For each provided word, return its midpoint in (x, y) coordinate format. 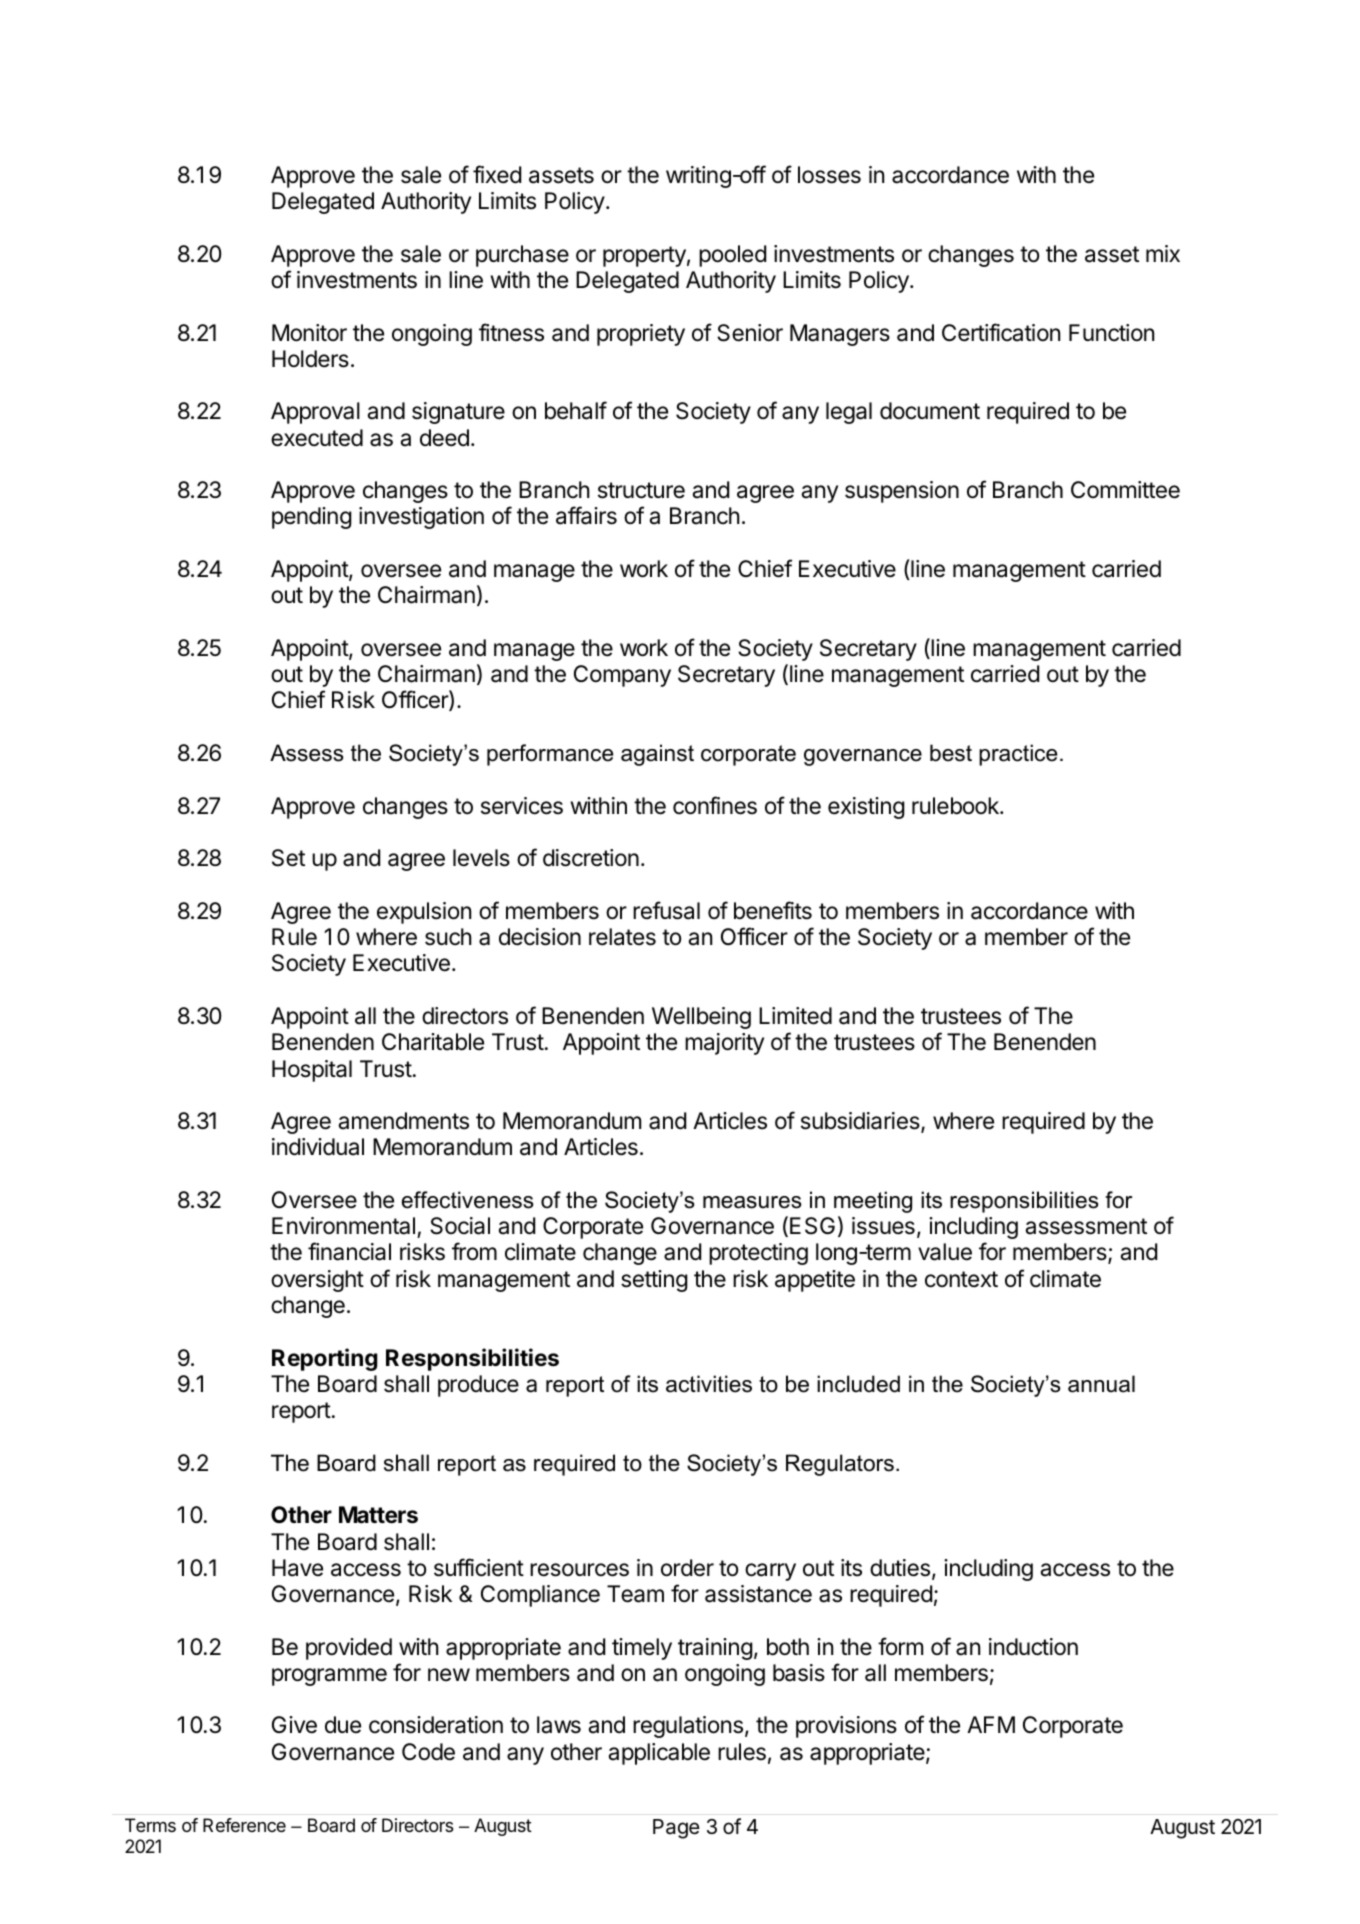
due (343, 1725)
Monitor (309, 333)
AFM (991, 1724)
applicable (659, 1754)
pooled (732, 256)
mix (1163, 253)
